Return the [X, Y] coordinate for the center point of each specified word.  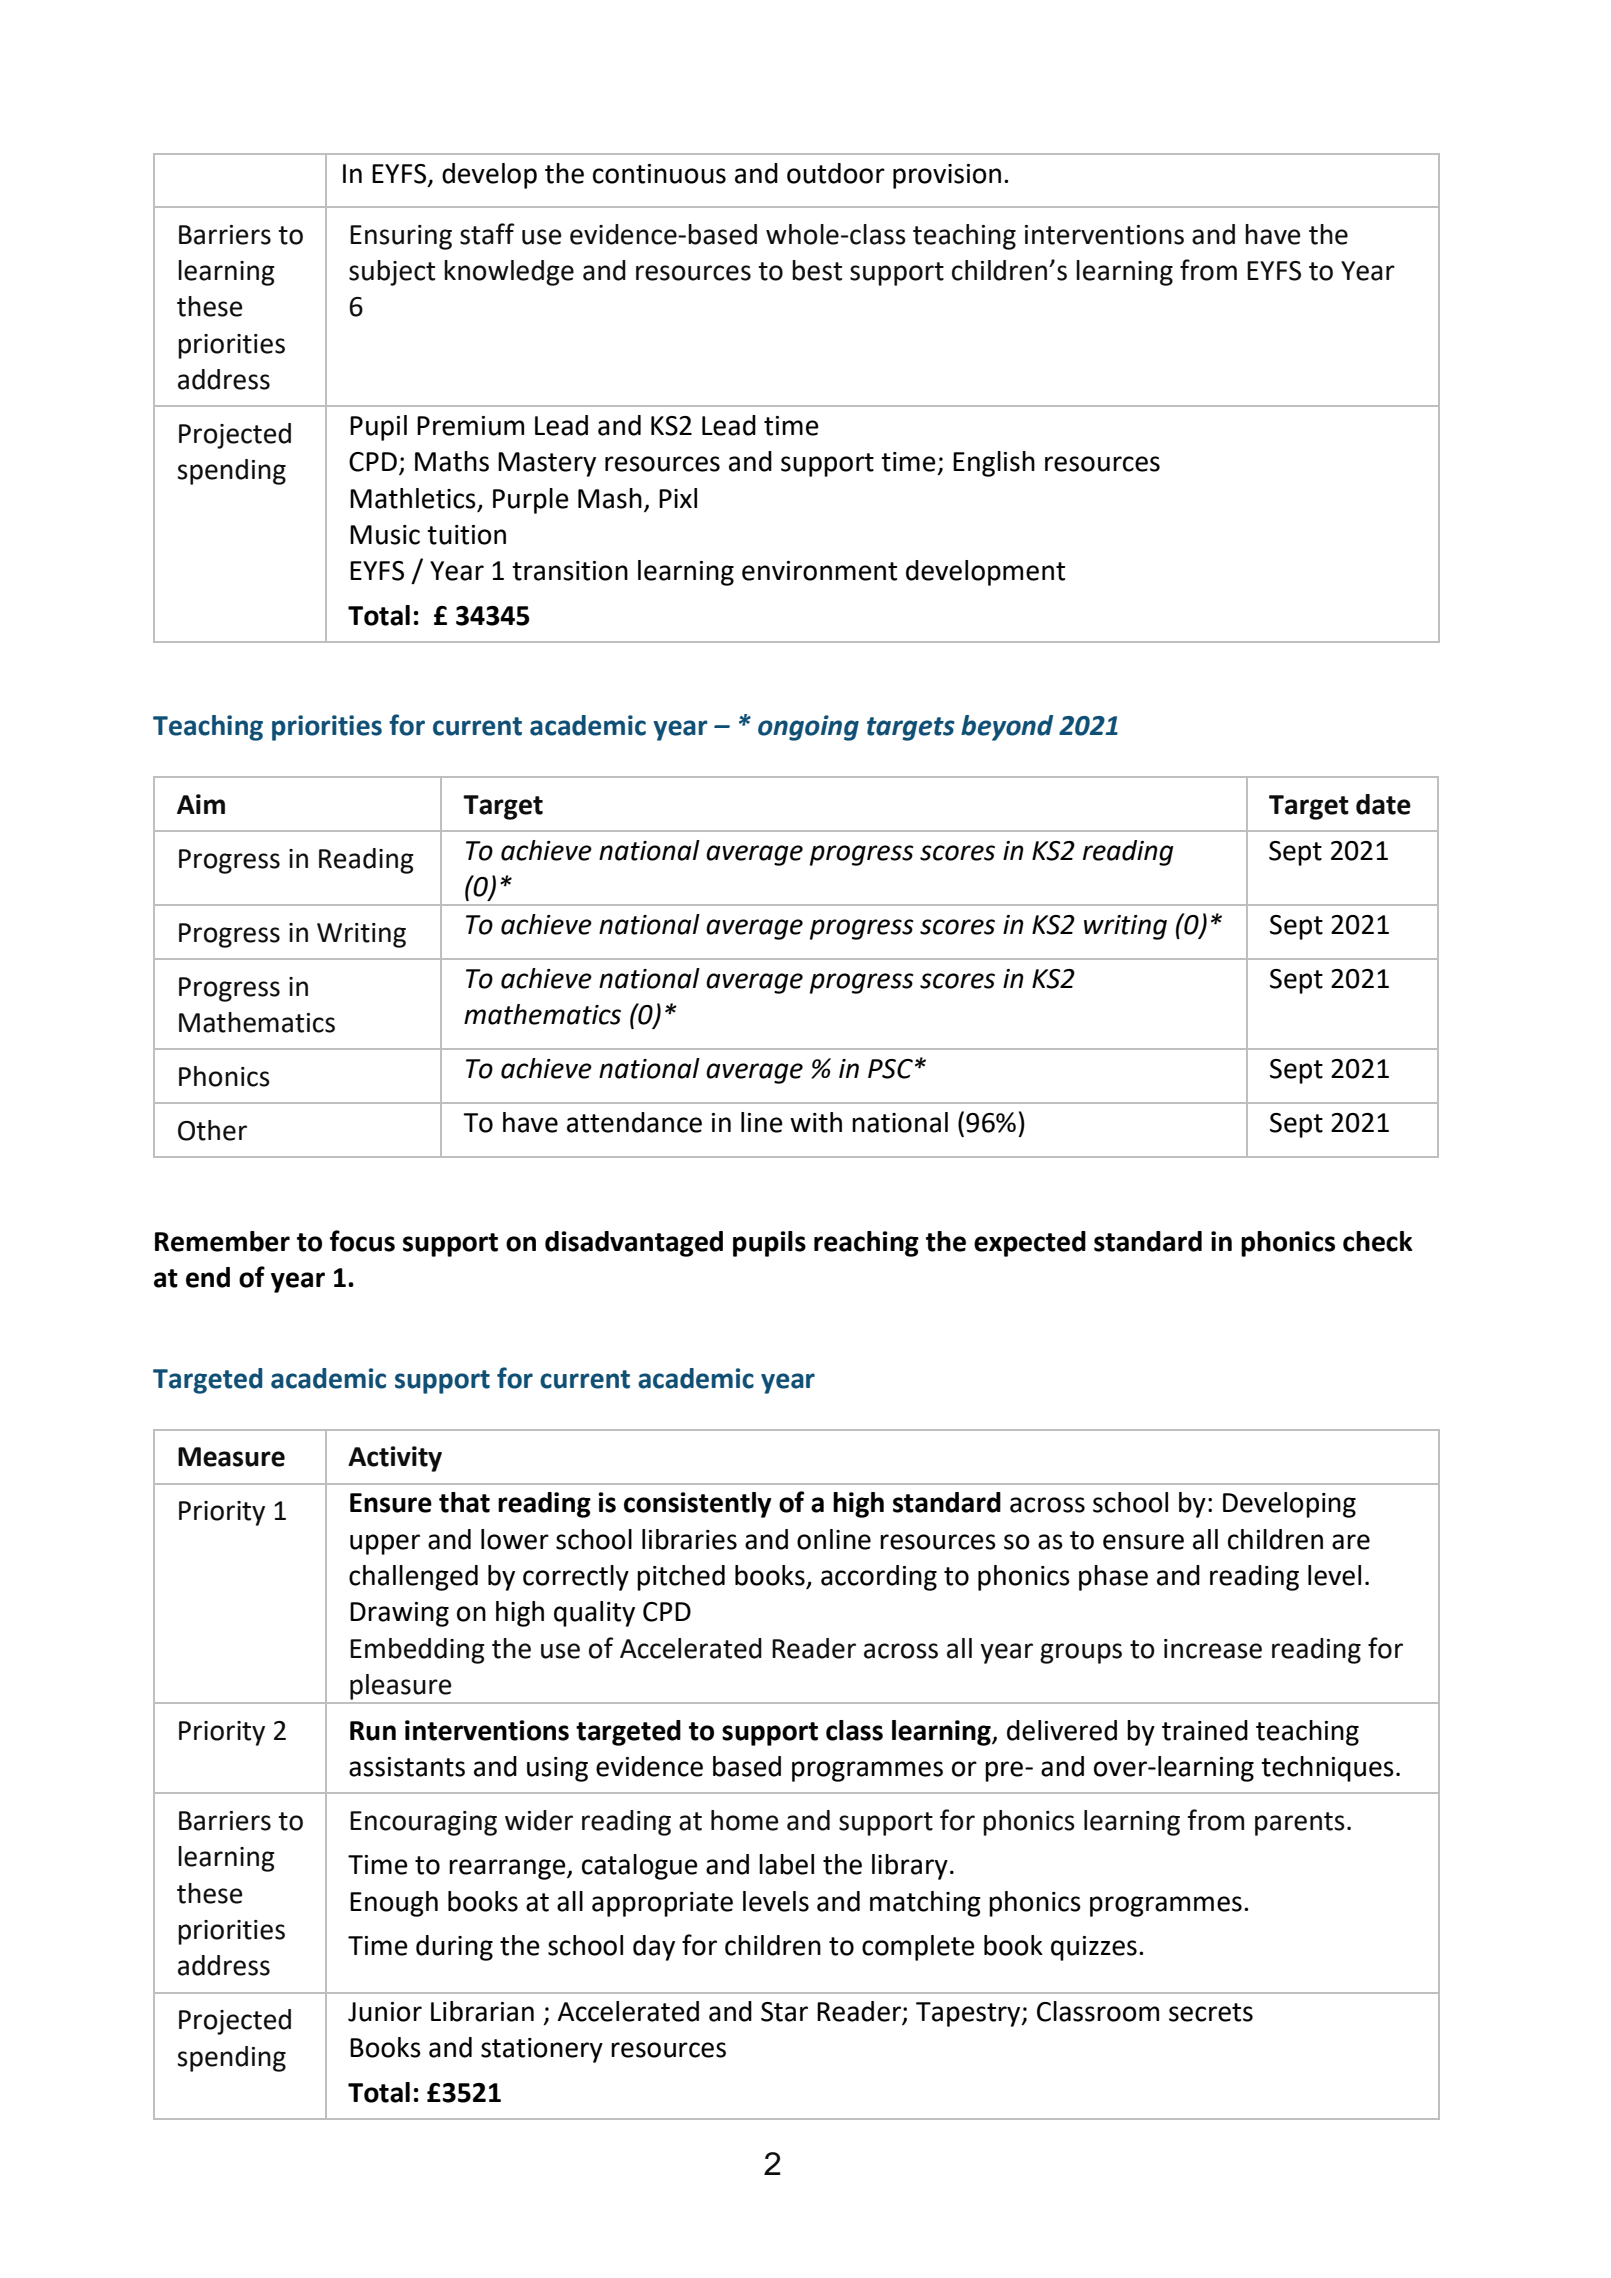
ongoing [808, 728]
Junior [385, 2012]
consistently [697, 1505]
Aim [201, 804]
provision [947, 176]
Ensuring [401, 237]
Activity [395, 1459]
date [1383, 804]
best [817, 270]
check [1378, 1241]
